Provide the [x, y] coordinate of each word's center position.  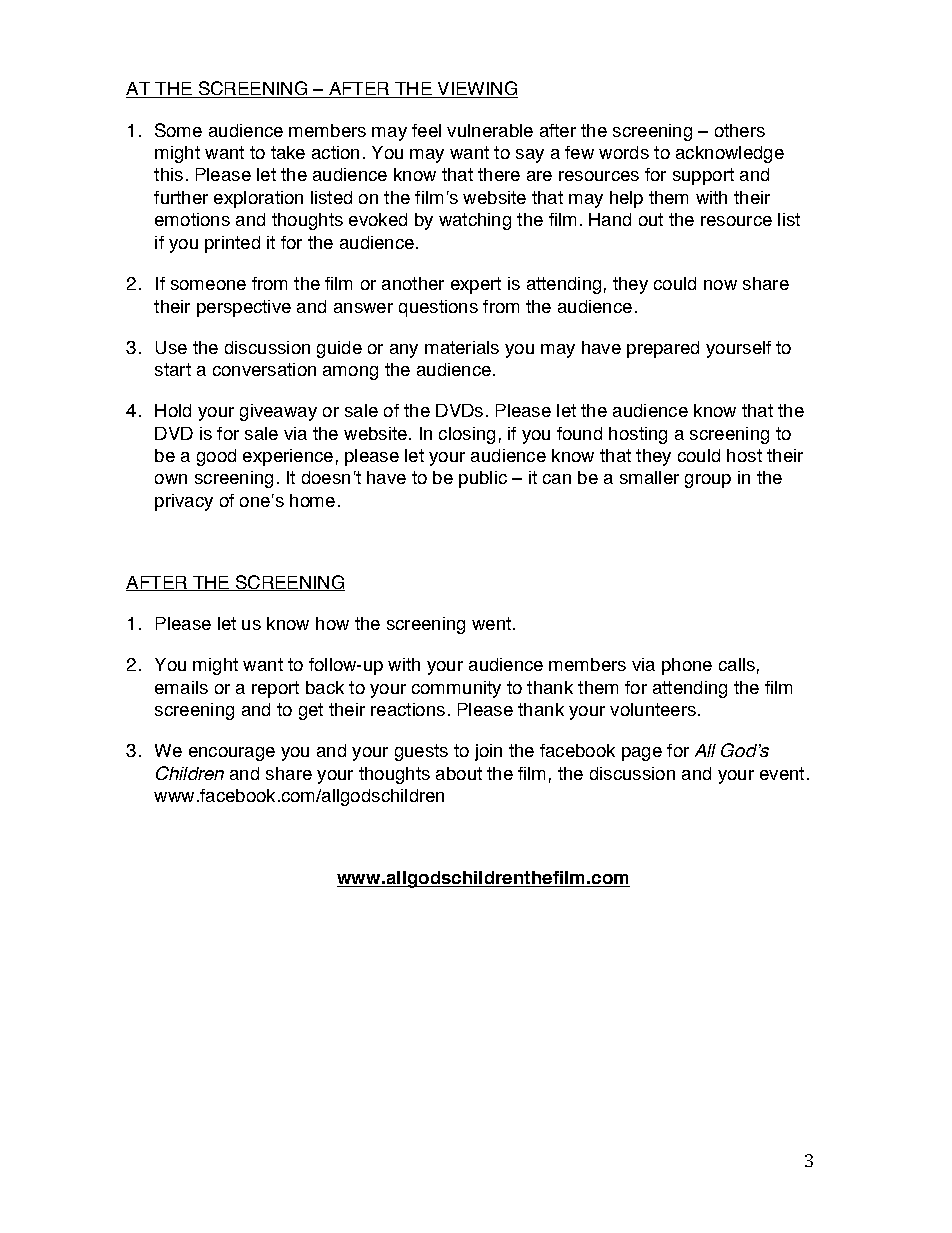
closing [467, 435]
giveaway [278, 412]
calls [737, 664]
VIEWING [476, 89]
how [332, 623]
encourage [232, 754]
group [708, 481]
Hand [610, 219]
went [491, 623]
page [642, 754]
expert [476, 285]
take [288, 152]
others [740, 130]
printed [232, 244]
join [488, 752]
